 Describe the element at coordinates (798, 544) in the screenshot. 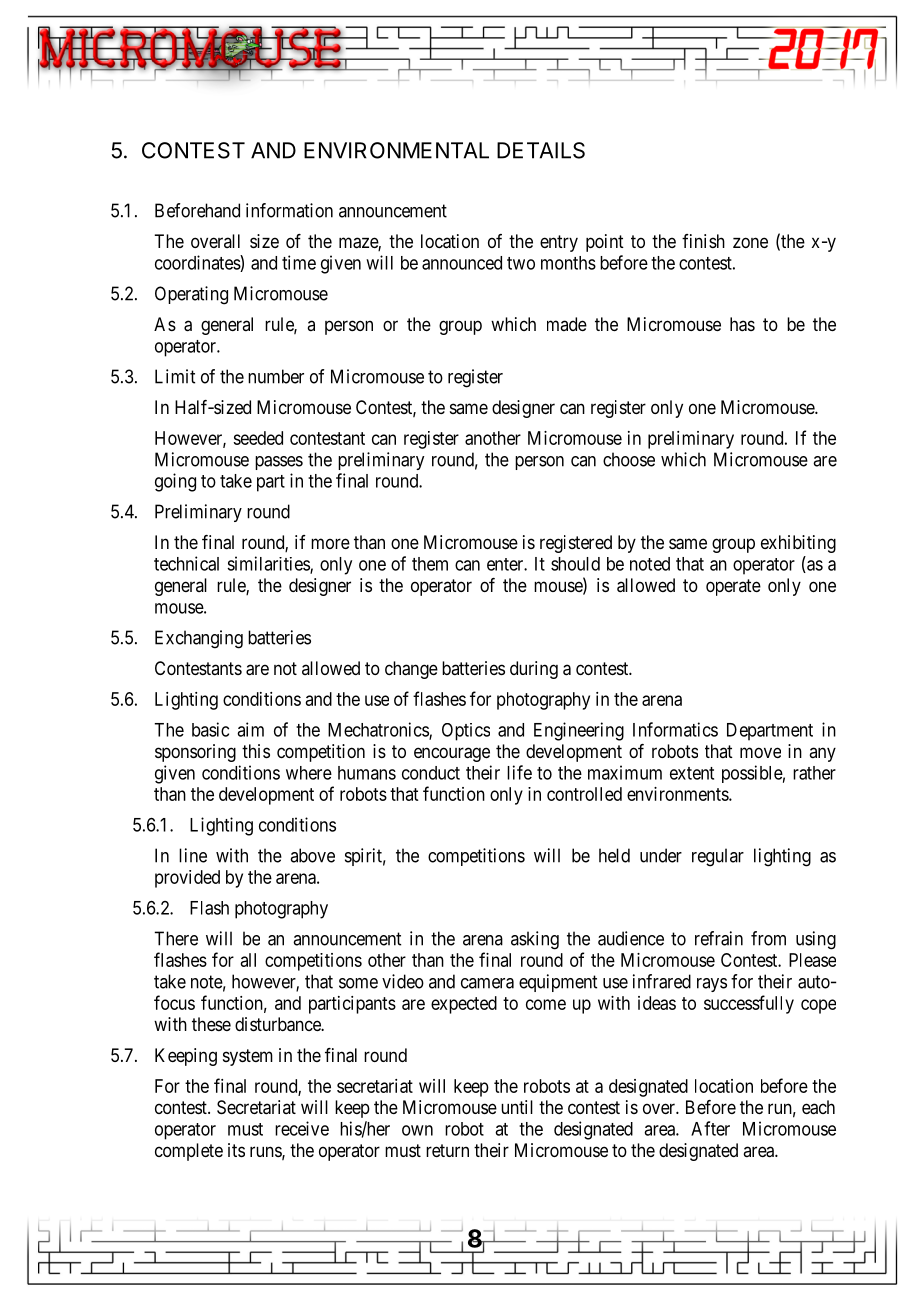

I see `exhibiting` at that location.
